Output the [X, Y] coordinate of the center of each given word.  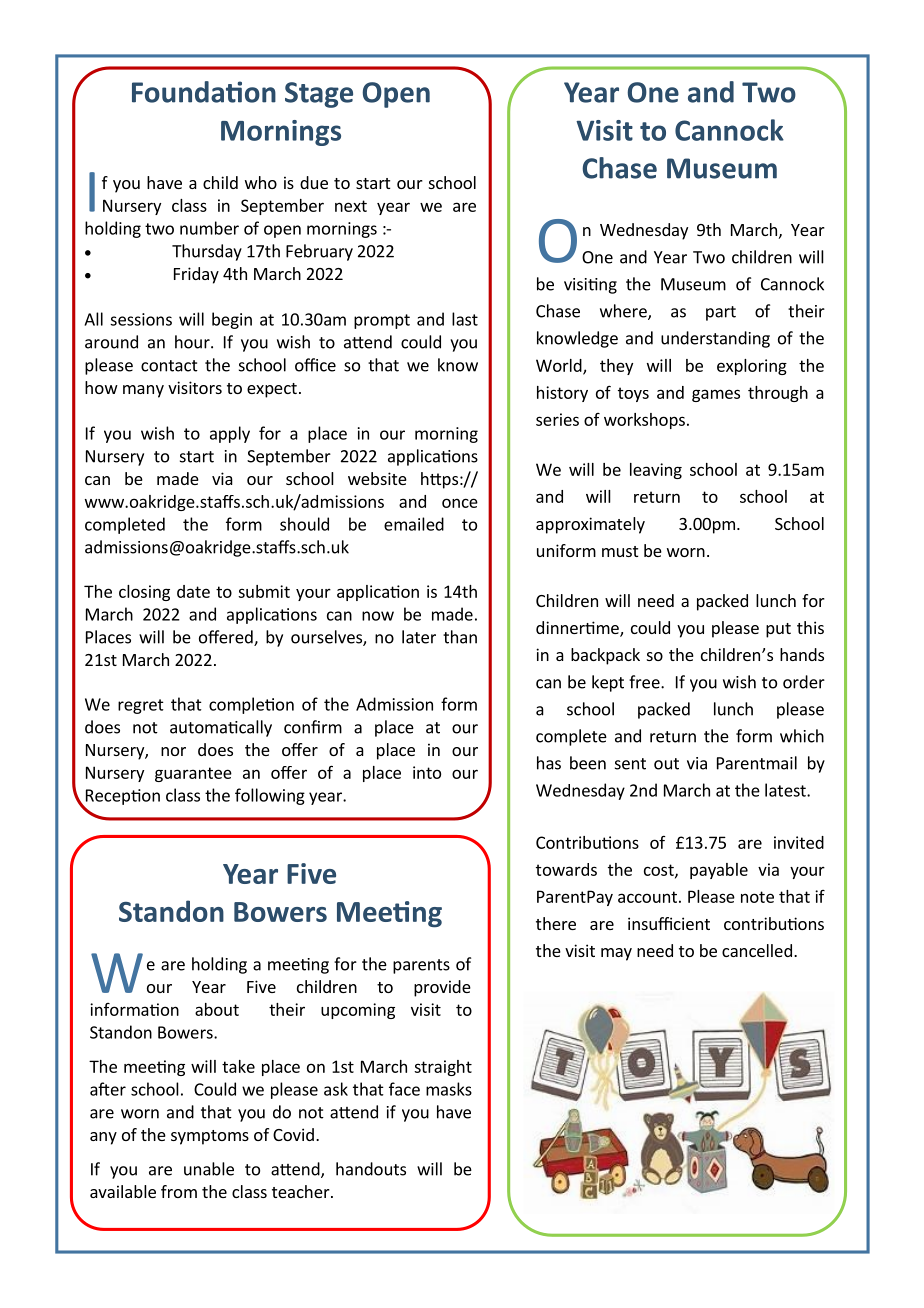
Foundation [204, 92]
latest [786, 790]
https [439, 480]
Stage [319, 95]
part [721, 313]
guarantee [193, 774]
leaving [656, 471]
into [427, 772]
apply [230, 434]
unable [209, 1169]
